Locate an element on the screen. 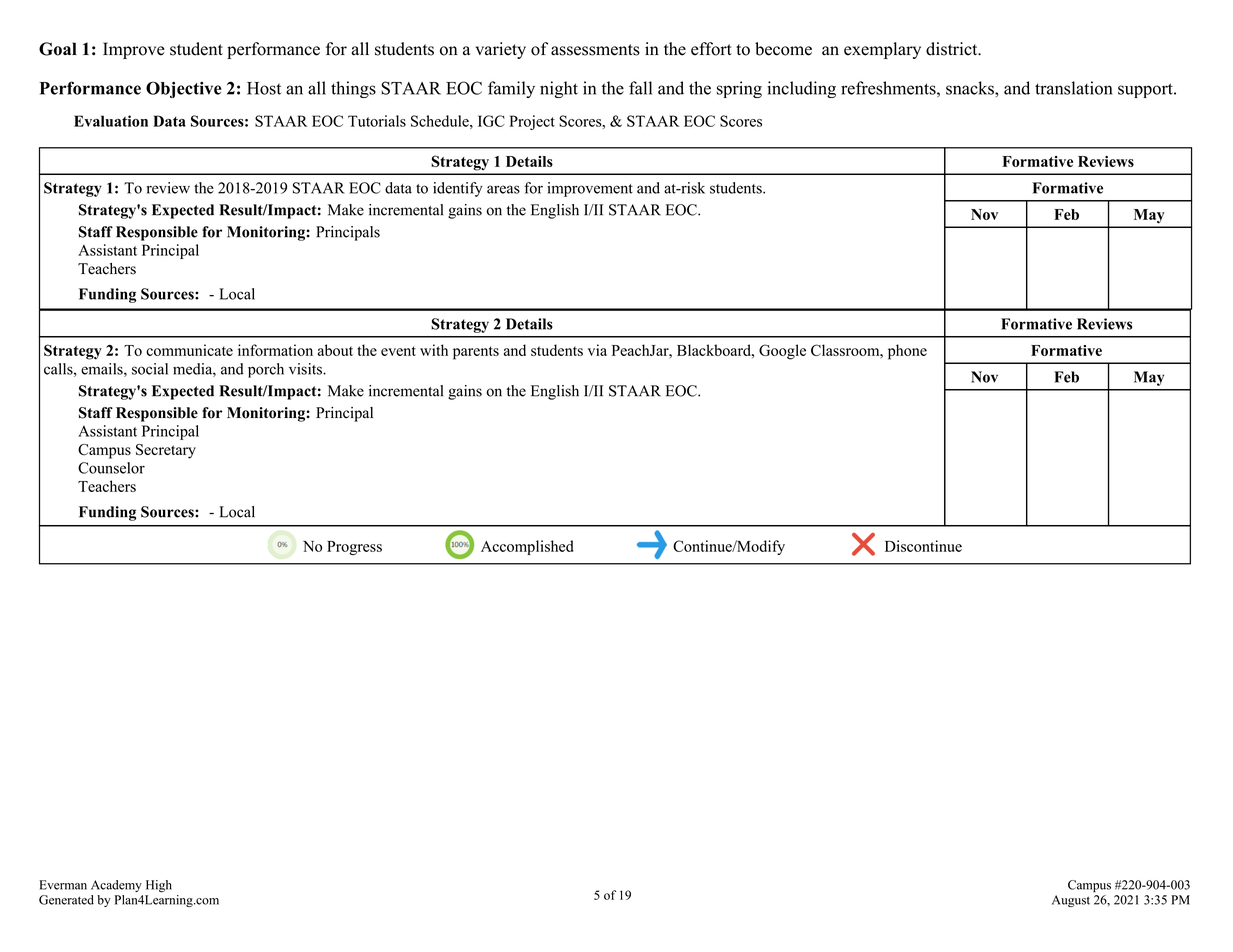 The height and width of the screenshot is (952, 1233). Objective is located at coordinates (183, 89).
